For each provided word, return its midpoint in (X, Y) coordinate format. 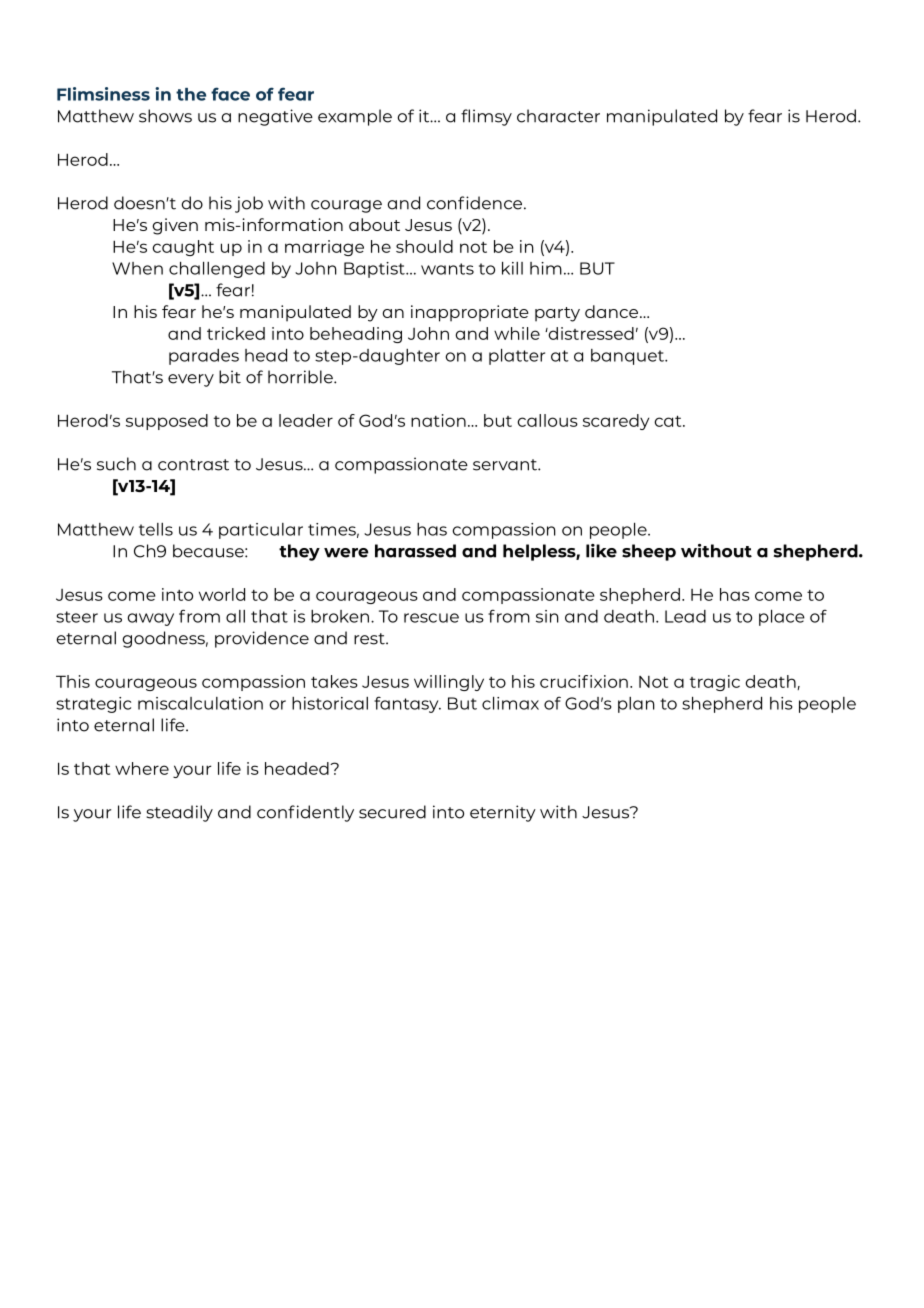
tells (156, 529)
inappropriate (470, 313)
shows (165, 116)
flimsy (486, 117)
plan (636, 705)
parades (204, 357)
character (558, 116)
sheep (649, 552)
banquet (628, 357)
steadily (179, 813)
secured (392, 812)
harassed (415, 551)
